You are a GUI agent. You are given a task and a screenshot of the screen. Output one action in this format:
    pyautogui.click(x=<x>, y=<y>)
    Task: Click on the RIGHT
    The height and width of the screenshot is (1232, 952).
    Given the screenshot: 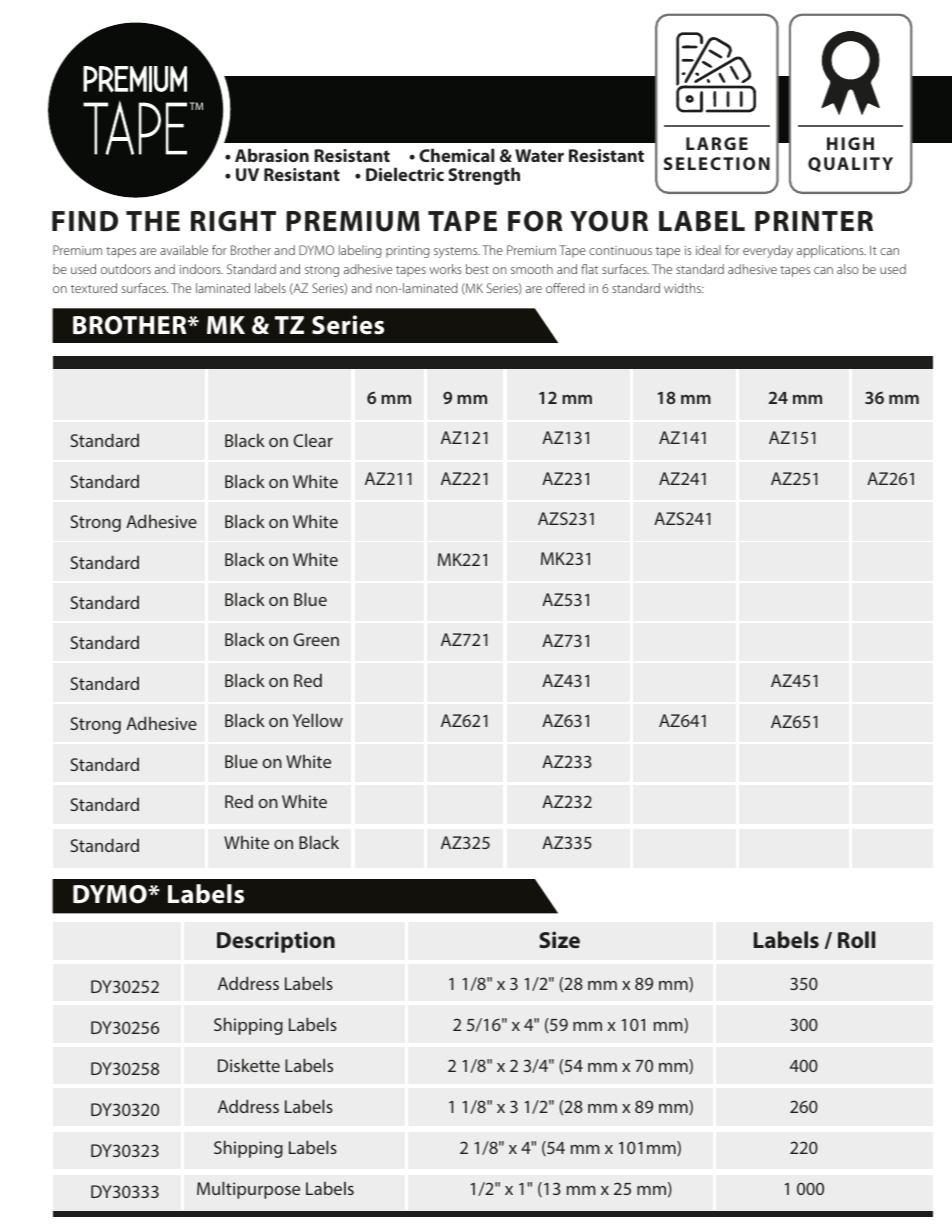 What is the action you would take?
    pyautogui.click(x=233, y=221)
